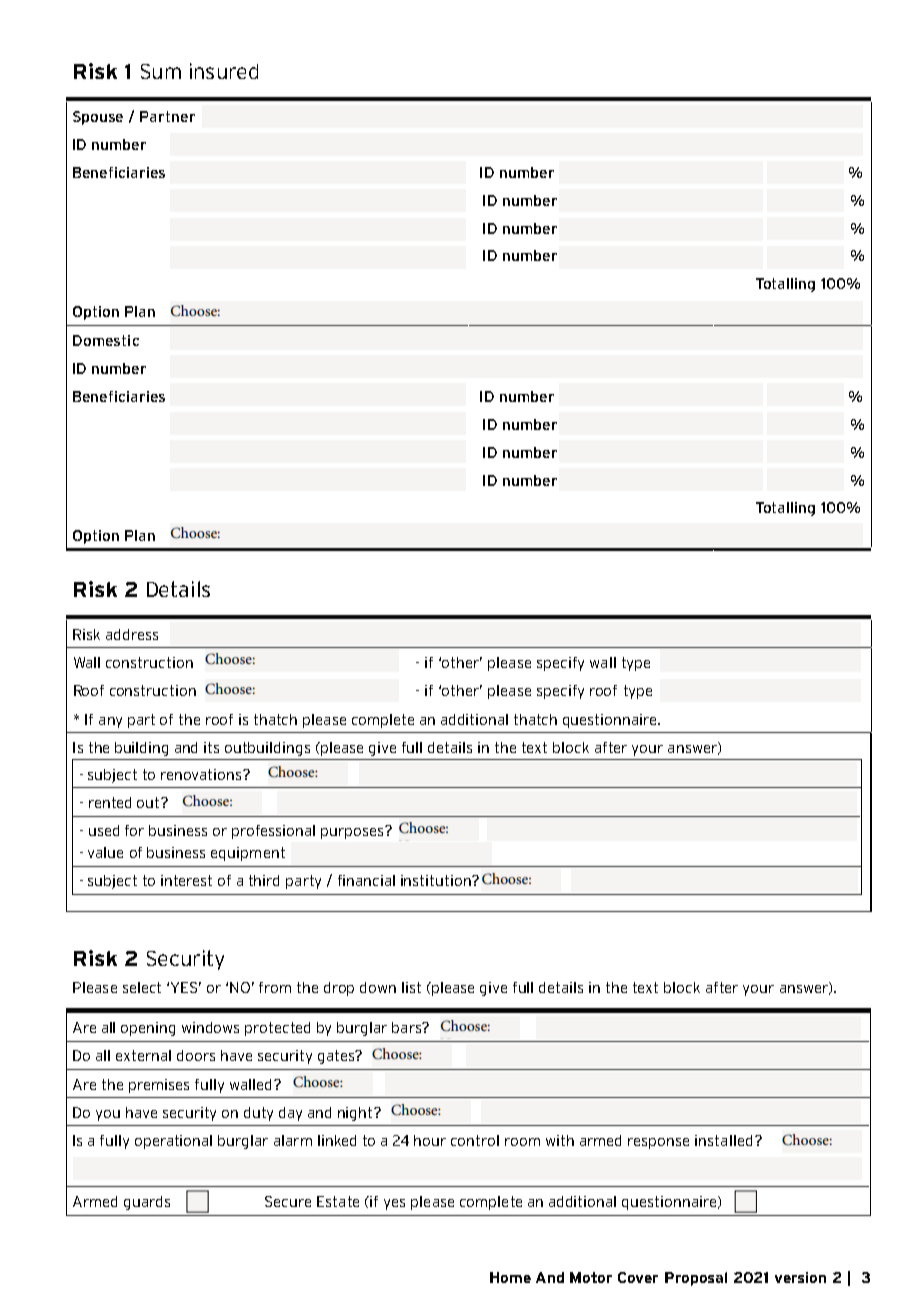  I want to click on address, so click(132, 634).
